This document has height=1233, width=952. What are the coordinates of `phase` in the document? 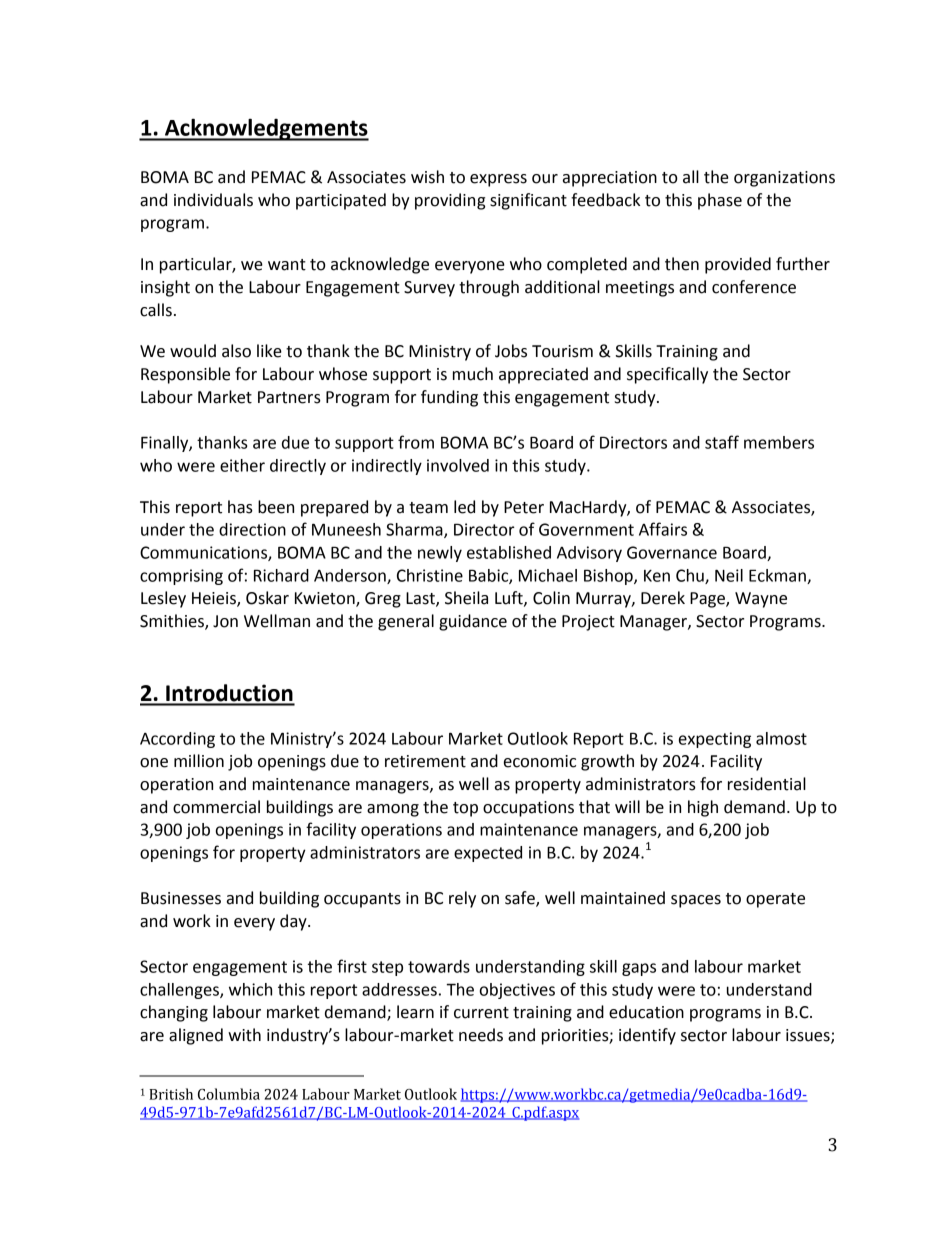 It's located at (720, 201).
